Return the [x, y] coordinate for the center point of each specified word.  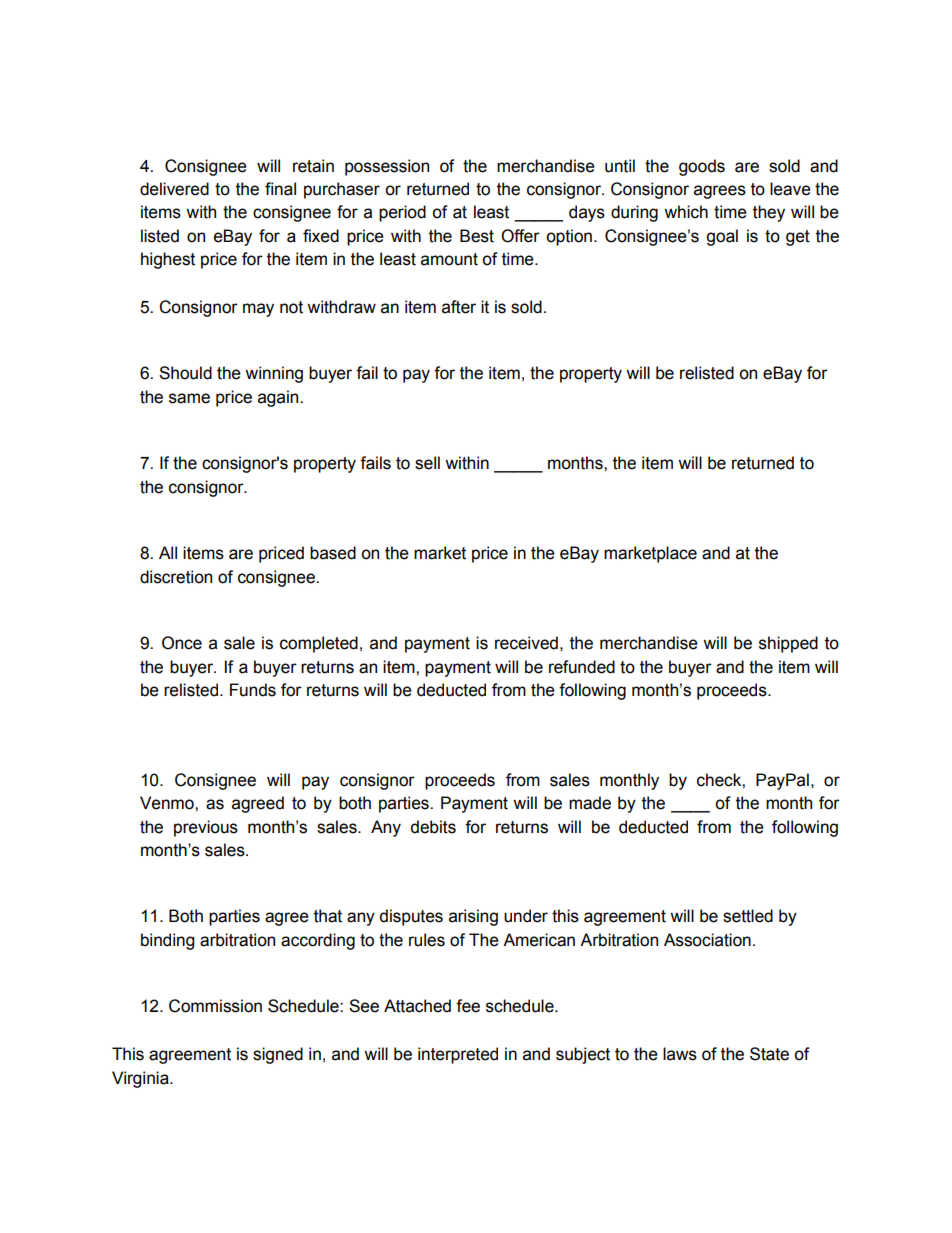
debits [433, 827]
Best [477, 236]
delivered [174, 189]
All [168, 552]
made [590, 803]
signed [278, 1055]
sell [427, 463]
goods [702, 167]
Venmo [168, 803]
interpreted [458, 1055]
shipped [788, 644]
